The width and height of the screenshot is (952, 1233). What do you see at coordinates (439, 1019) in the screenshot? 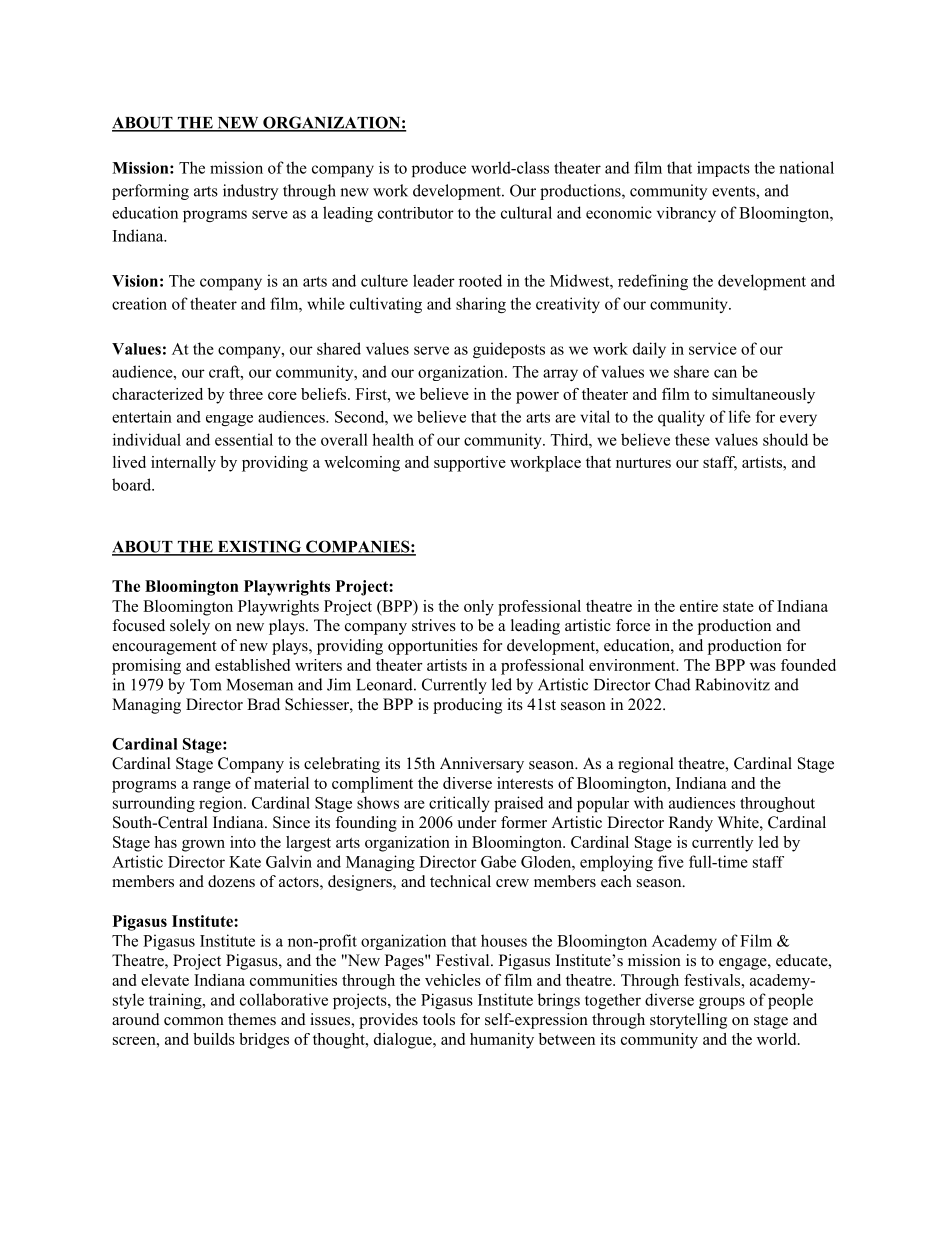
I see `tools` at bounding box center [439, 1019].
